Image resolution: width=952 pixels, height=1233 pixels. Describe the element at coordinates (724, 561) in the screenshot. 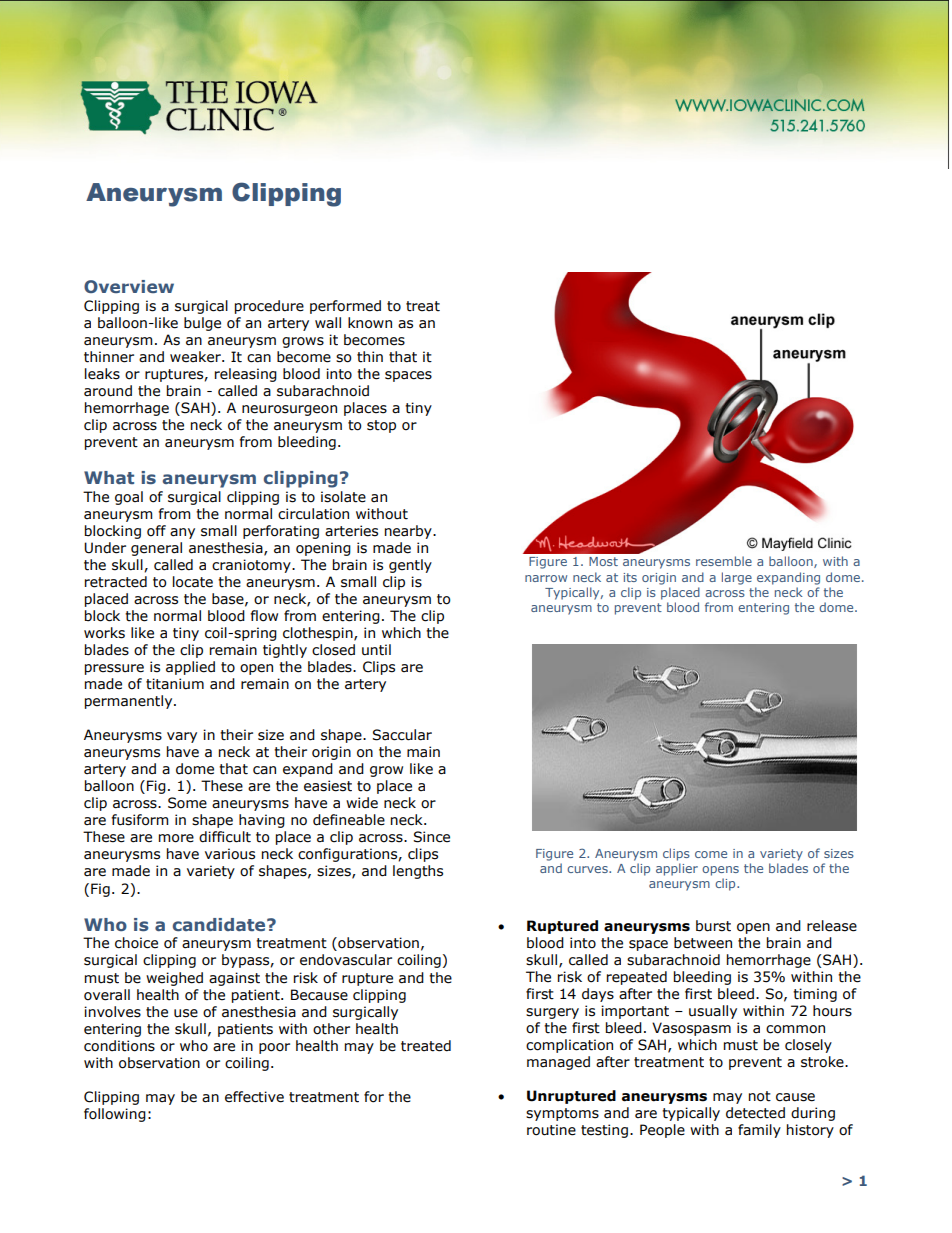

I see `resemble` at that location.
